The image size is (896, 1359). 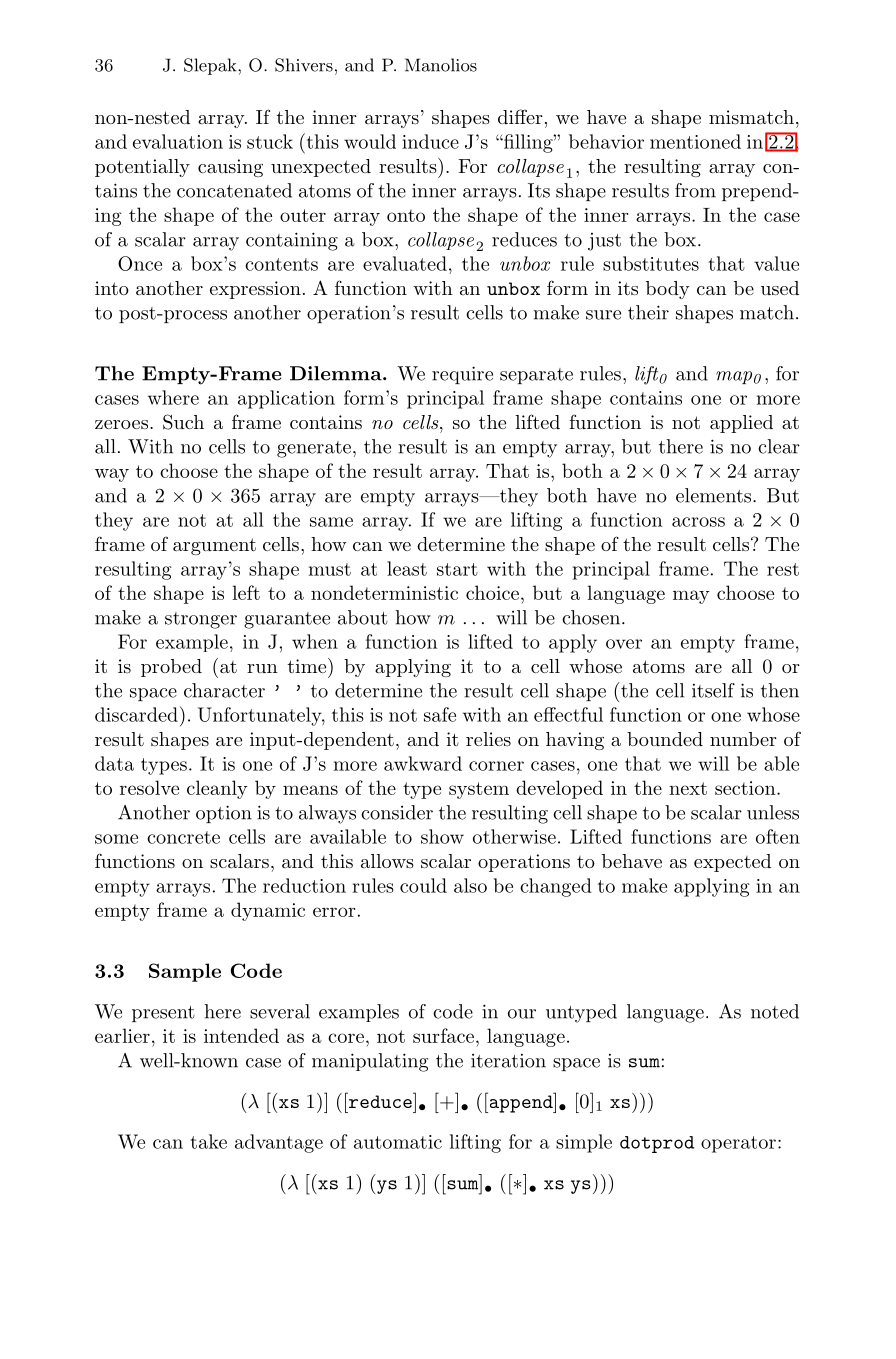 What do you see at coordinates (398, 1142) in the screenshot?
I see `automatic` at bounding box center [398, 1142].
